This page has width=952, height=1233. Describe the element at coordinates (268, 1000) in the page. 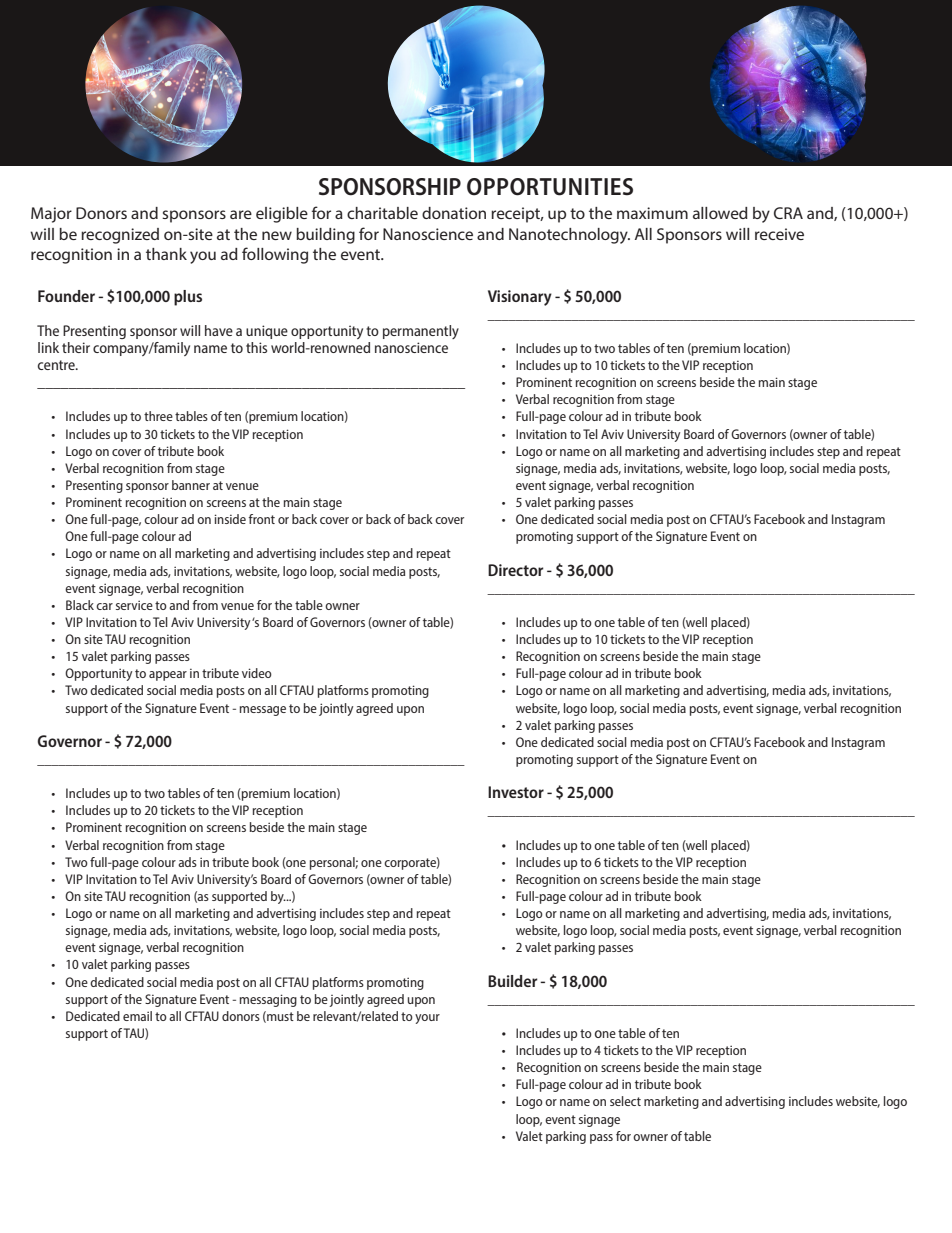

I see `messaging` at that location.
